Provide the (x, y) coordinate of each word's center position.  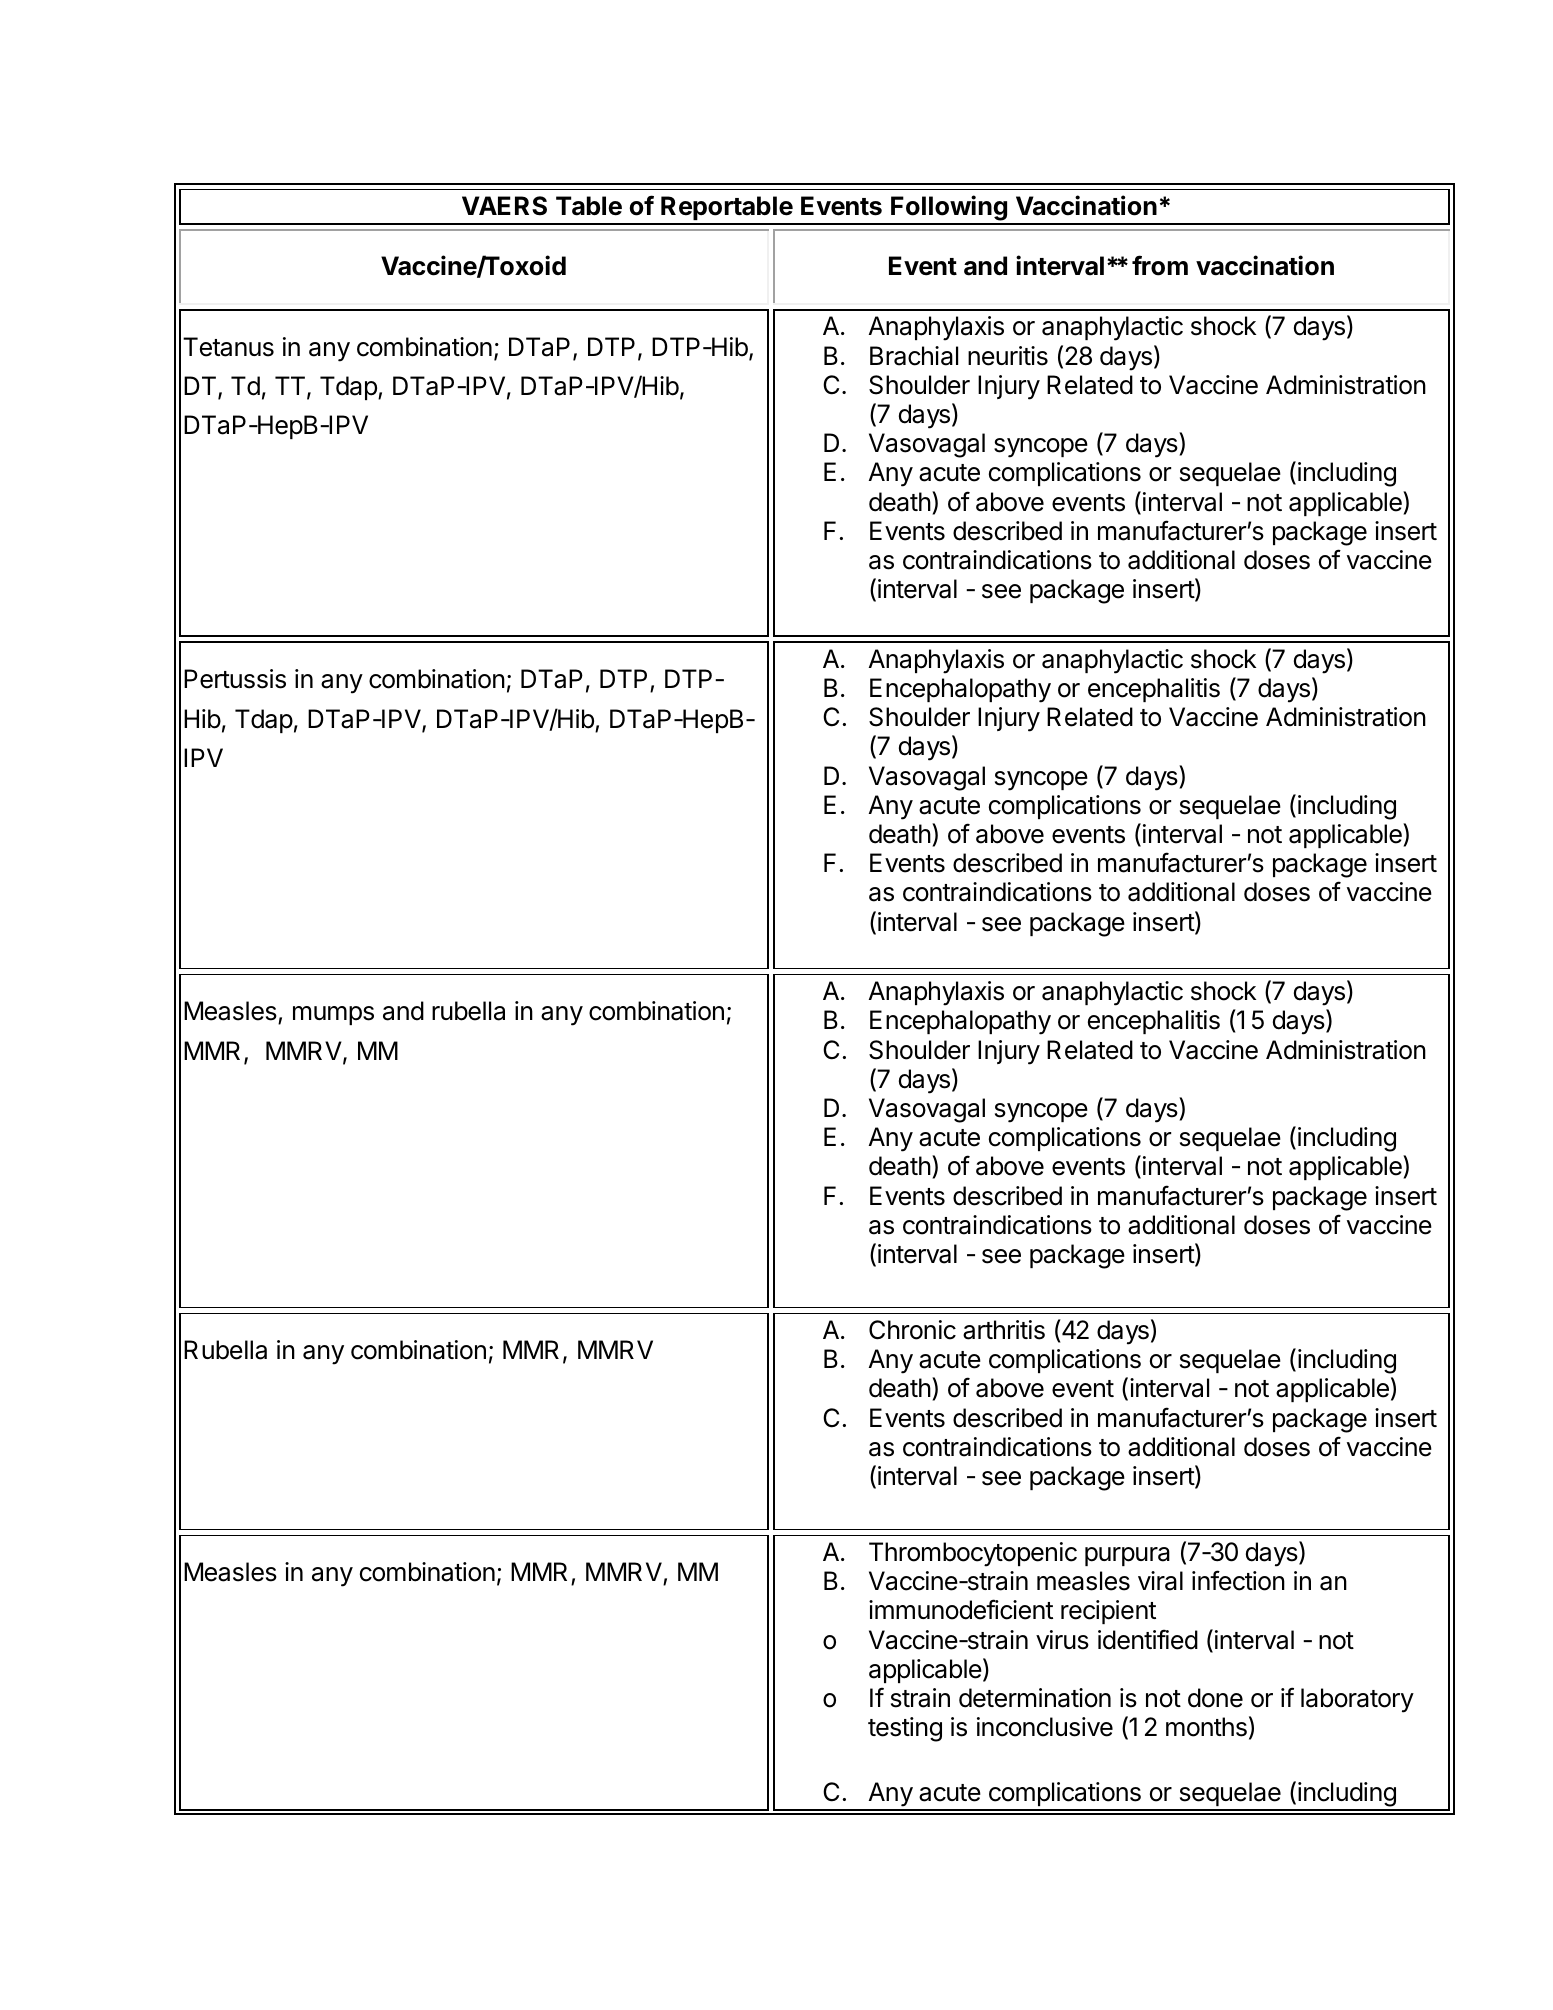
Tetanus (228, 347)
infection (1238, 1580)
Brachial (914, 356)
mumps (333, 1015)
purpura (1127, 1556)
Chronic (912, 1330)
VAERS (504, 206)
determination (1035, 1698)
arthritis (1004, 1330)
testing (905, 1729)
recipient (1108, 1612)
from (1160, 265)
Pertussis (235, 679)
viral (1160, 1581)
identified (1148, 1639)
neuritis (1008, 356)
